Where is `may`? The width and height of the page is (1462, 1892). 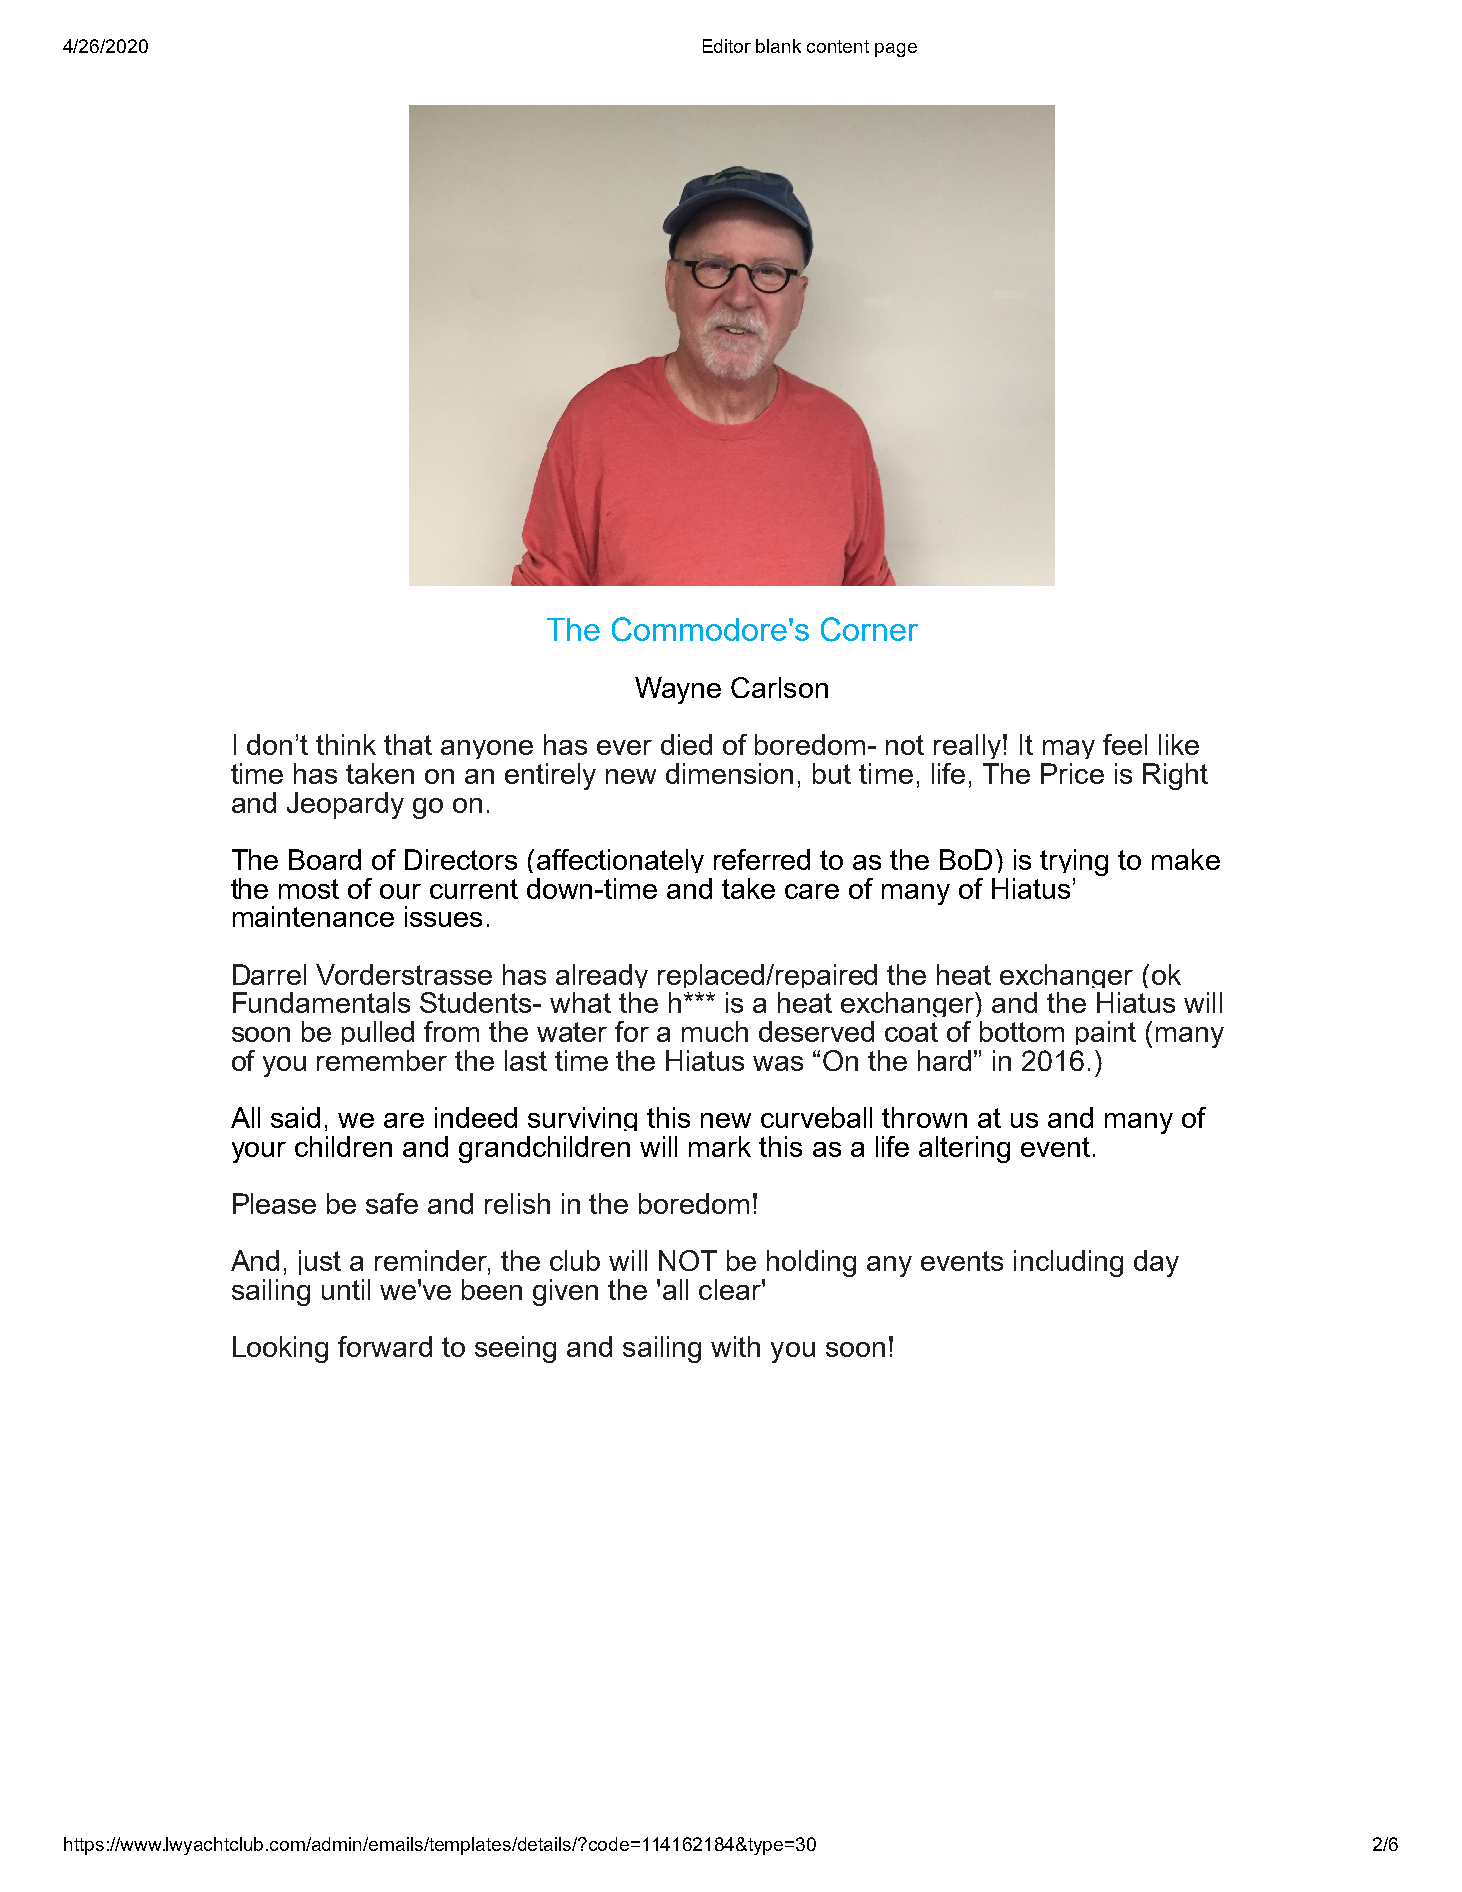 may is located at coordinates (1068, 752).
